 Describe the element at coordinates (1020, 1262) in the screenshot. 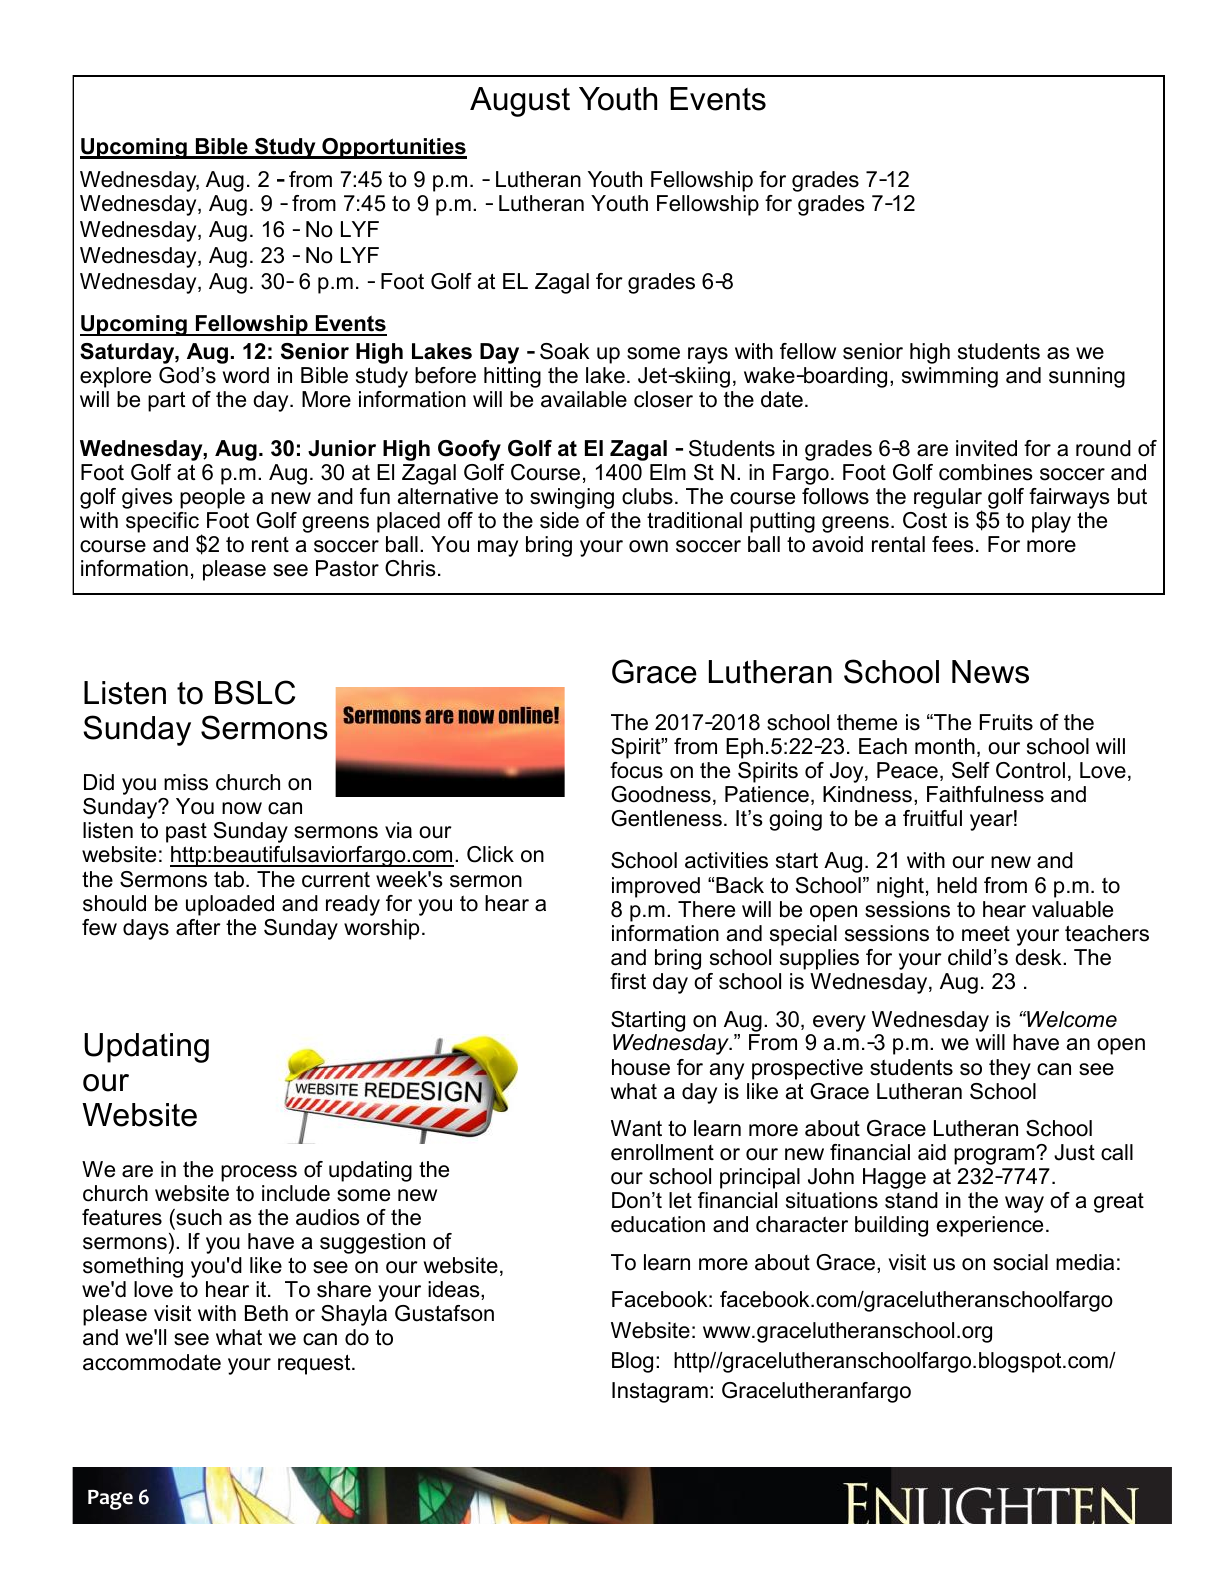

I see `social` at that location.
